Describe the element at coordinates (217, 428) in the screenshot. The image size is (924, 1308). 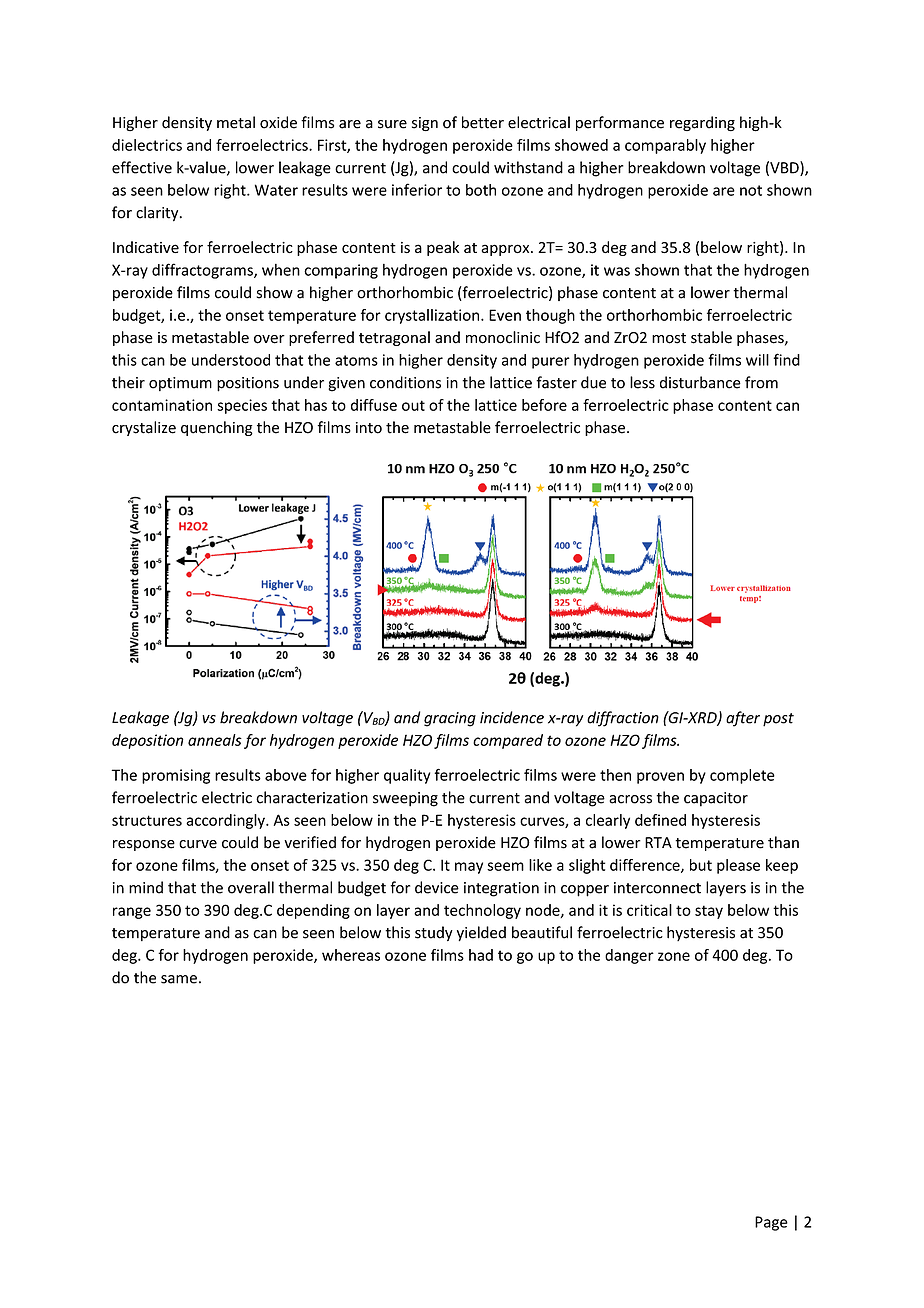
I see `quenching` at that location.
